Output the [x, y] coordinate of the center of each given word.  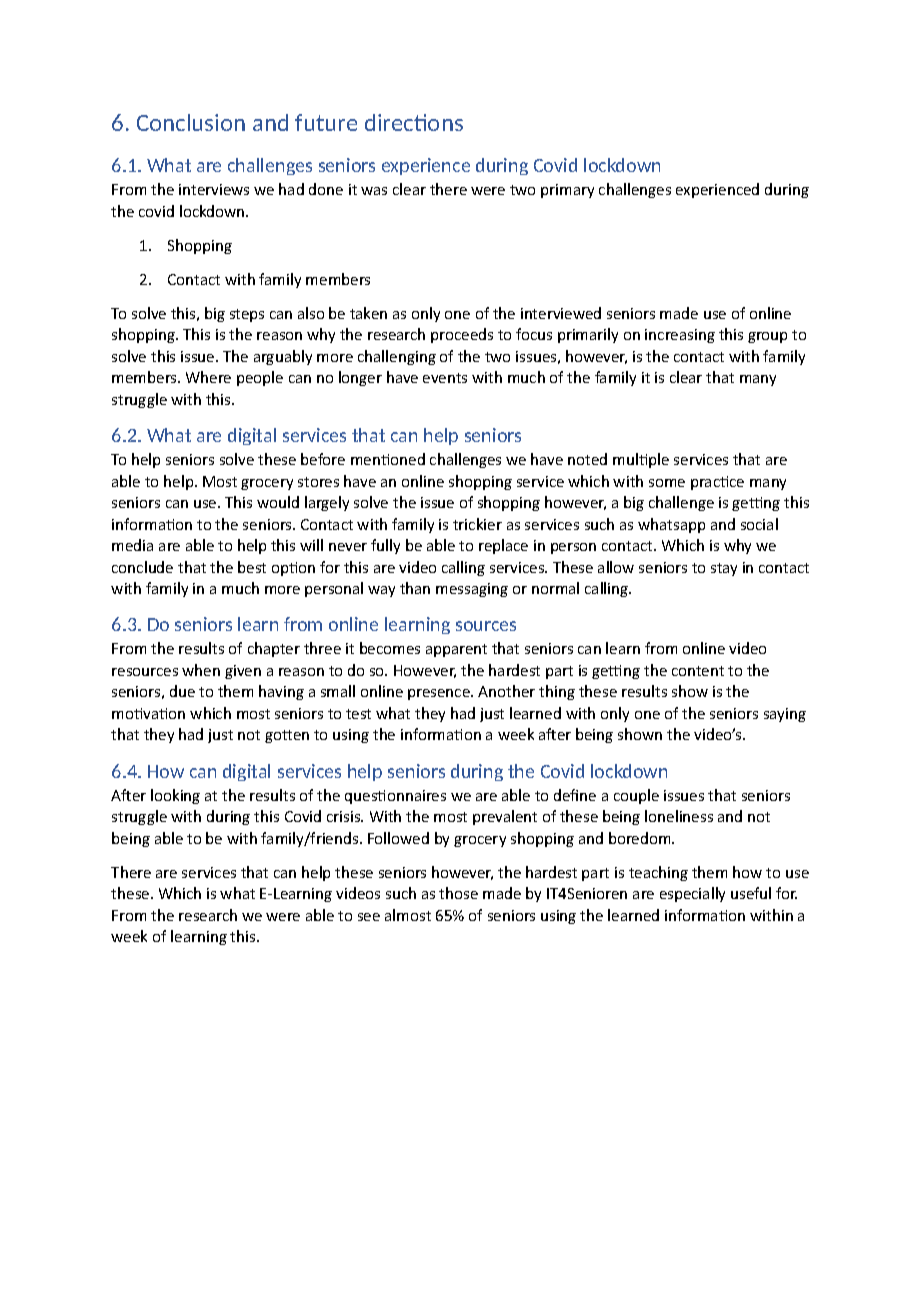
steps [247, 315]
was [374, 191]
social [759, 524]
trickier [477, 524]
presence [440, 694]
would [278, 502]
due [182, 691]
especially [692, 894]
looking [175, 796]
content [698, 671]
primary [567, 191]
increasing [680, 336]
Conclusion [191, 122]
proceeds [462, 335]
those [458, 893]
